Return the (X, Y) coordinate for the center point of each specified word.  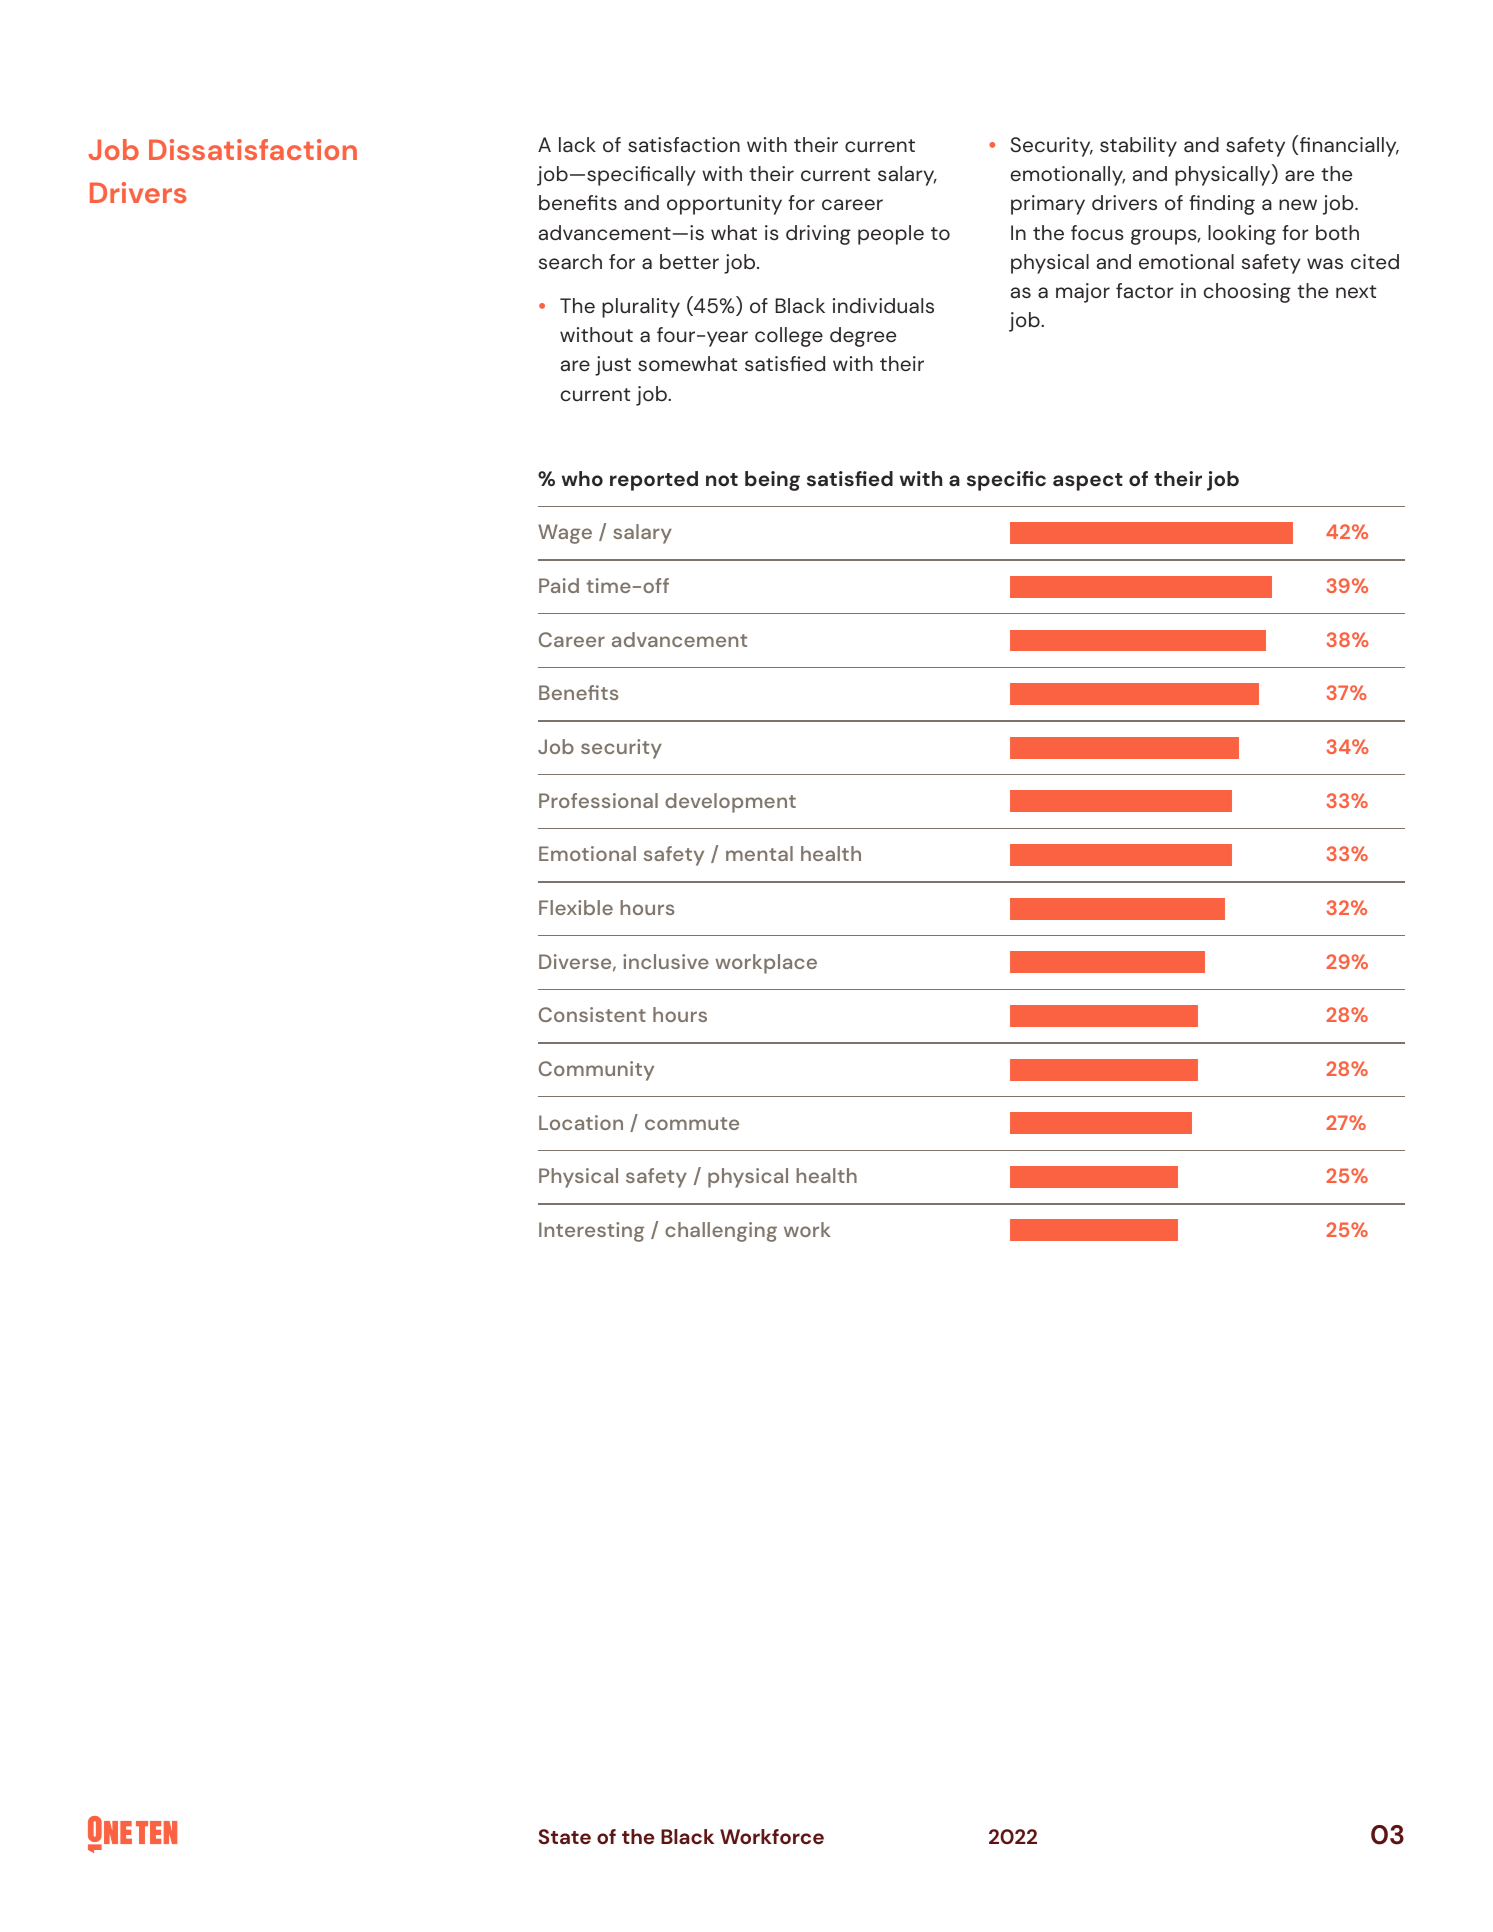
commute (692, 1123)
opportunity (724, 205)
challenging (721, 1232)
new (1298, 204)
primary (1048, 205)
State (564, 1836)
